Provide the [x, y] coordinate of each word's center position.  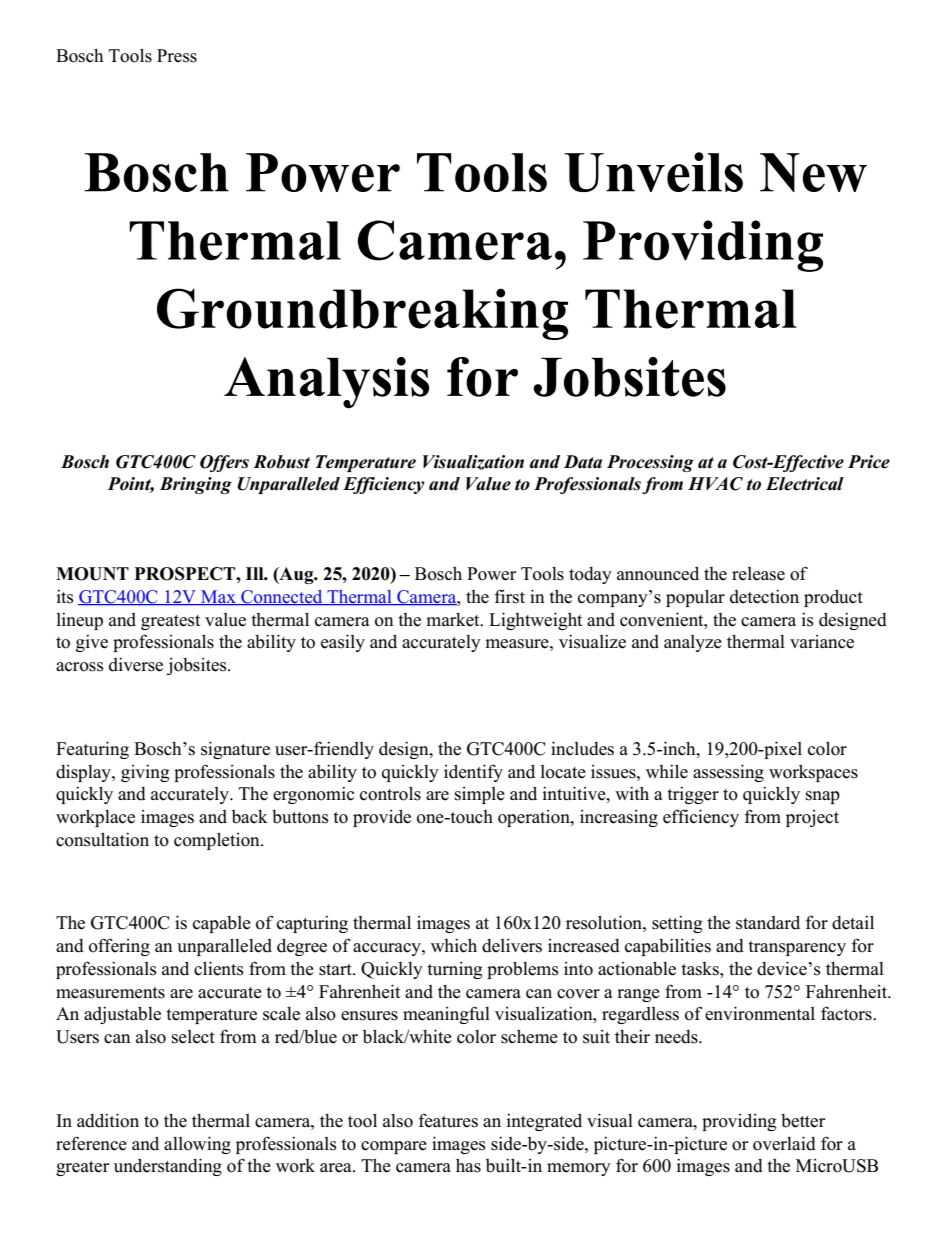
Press [177, 56]
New [813, 172]
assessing [728, 773]
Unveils [653, 172]
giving [145, 773]
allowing [197, 1145]
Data [583, 462]
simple [480, 795]
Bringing [196, 485]
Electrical [805, 484]
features [448, 1120]
